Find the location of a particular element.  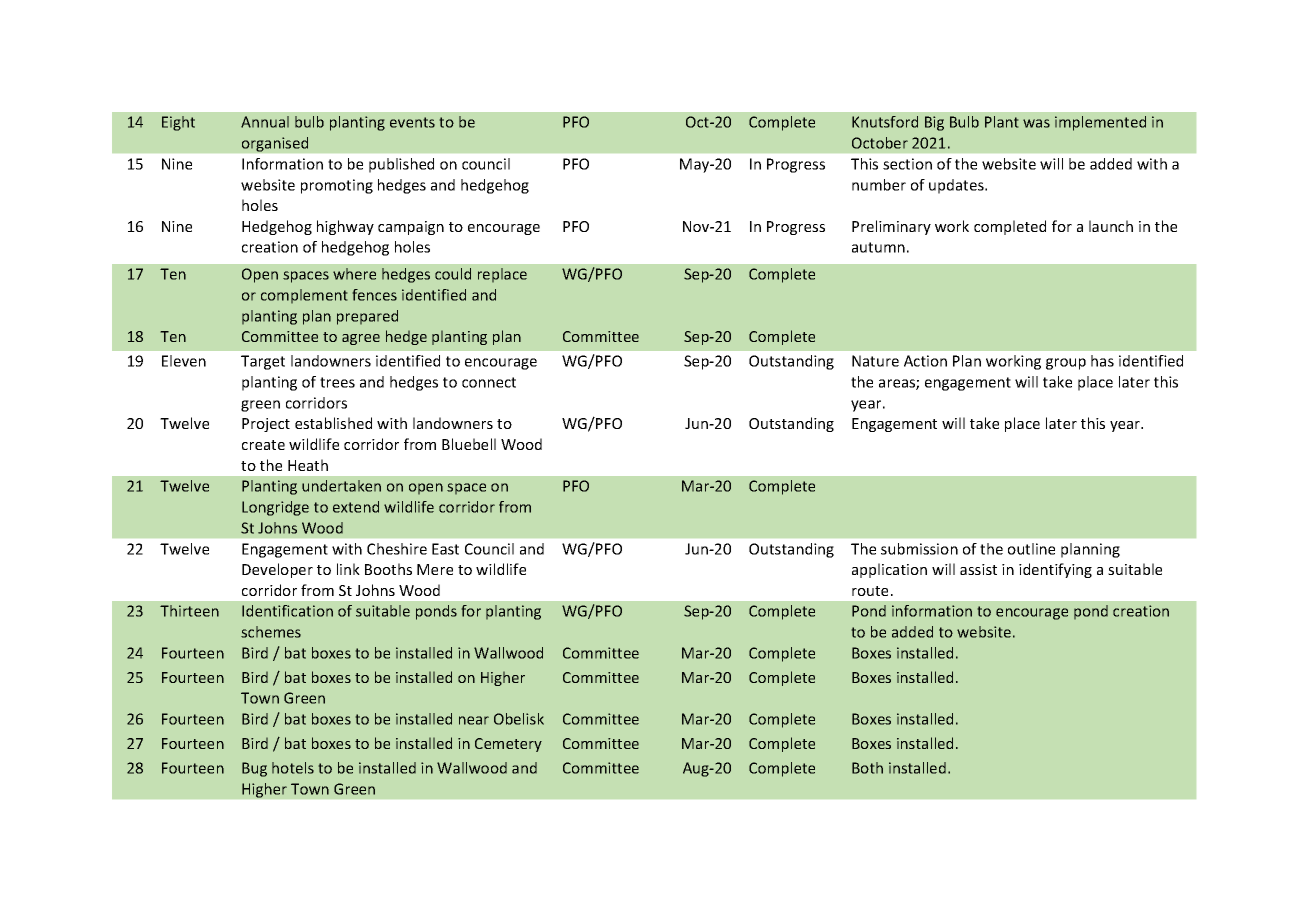

create is located at coordinates (263, 445).
